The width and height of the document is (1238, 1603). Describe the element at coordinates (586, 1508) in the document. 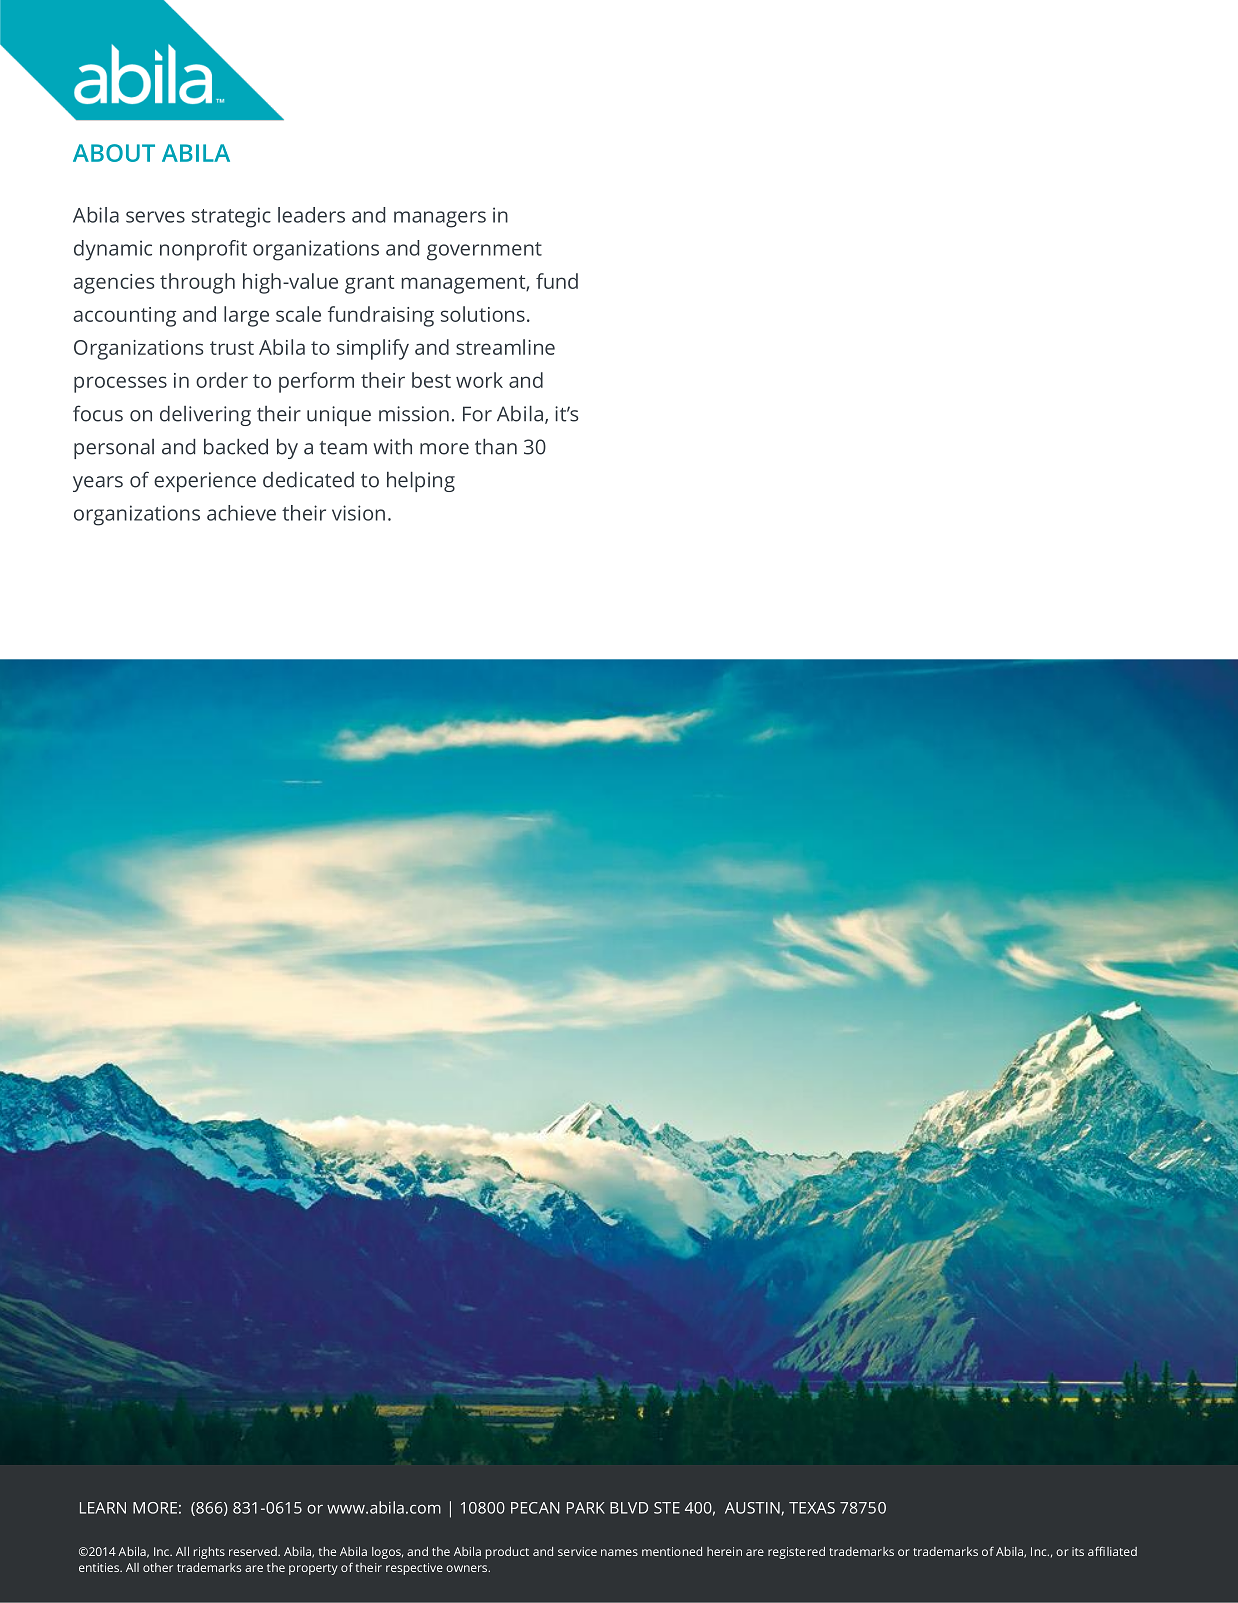

I see `PARK` at that location.
